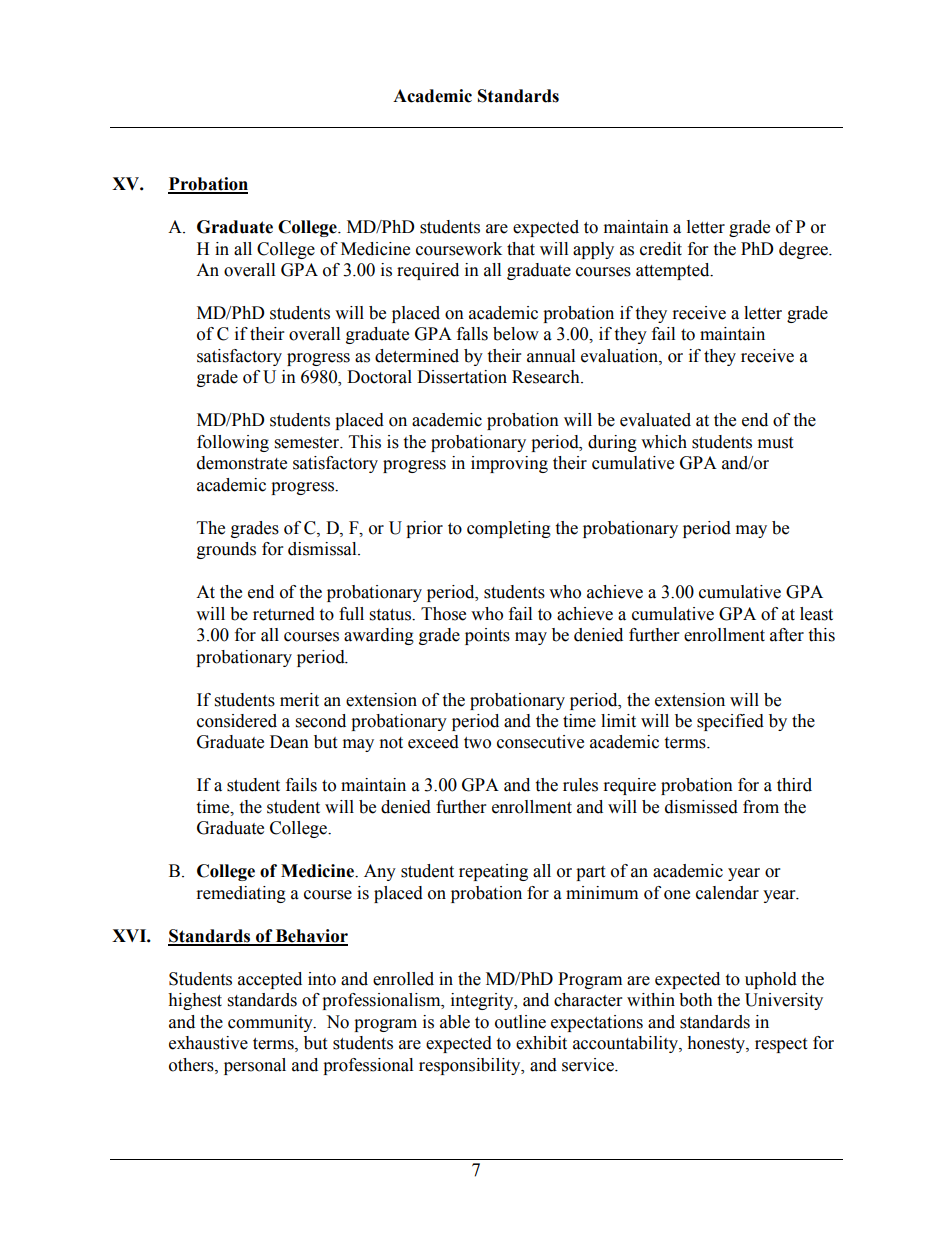  Describe the element at coordinates (477, 743) in the image. I see `two` at that location.
